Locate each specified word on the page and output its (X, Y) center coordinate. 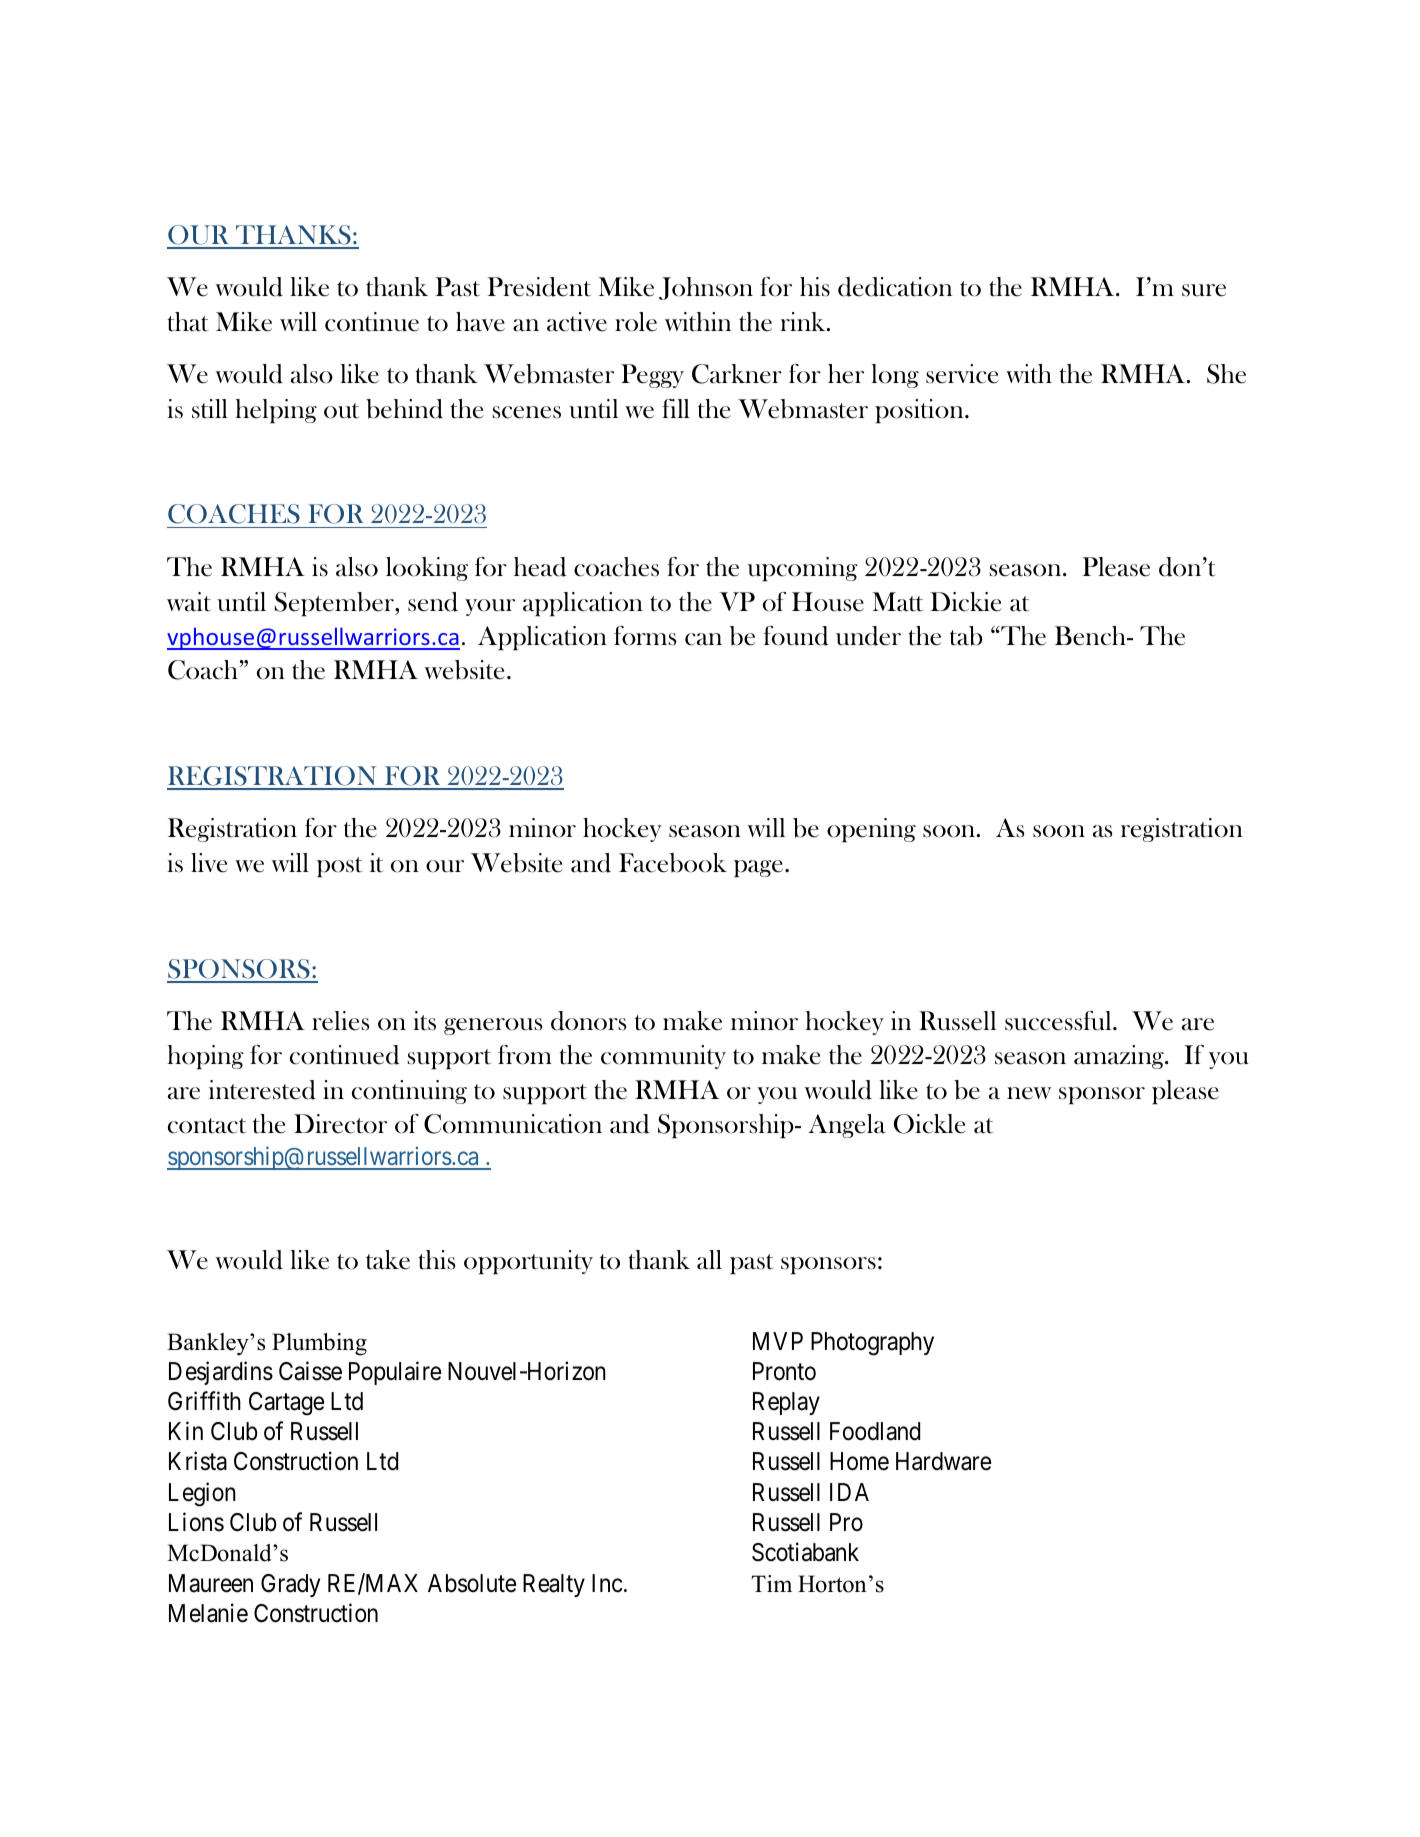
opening (871, 830)
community (663, 1057)
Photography (872, 1344)
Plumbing (319, 1344)
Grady (290, 1585)
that (187, 322)
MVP (778, 1341)
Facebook (673, 863)
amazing (1120, 1057)
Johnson (706, 288)
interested (262, 1090)
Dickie (966, 602)
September (335, 604)
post (339, 867)
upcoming (803, 569)
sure (1204, 290)
